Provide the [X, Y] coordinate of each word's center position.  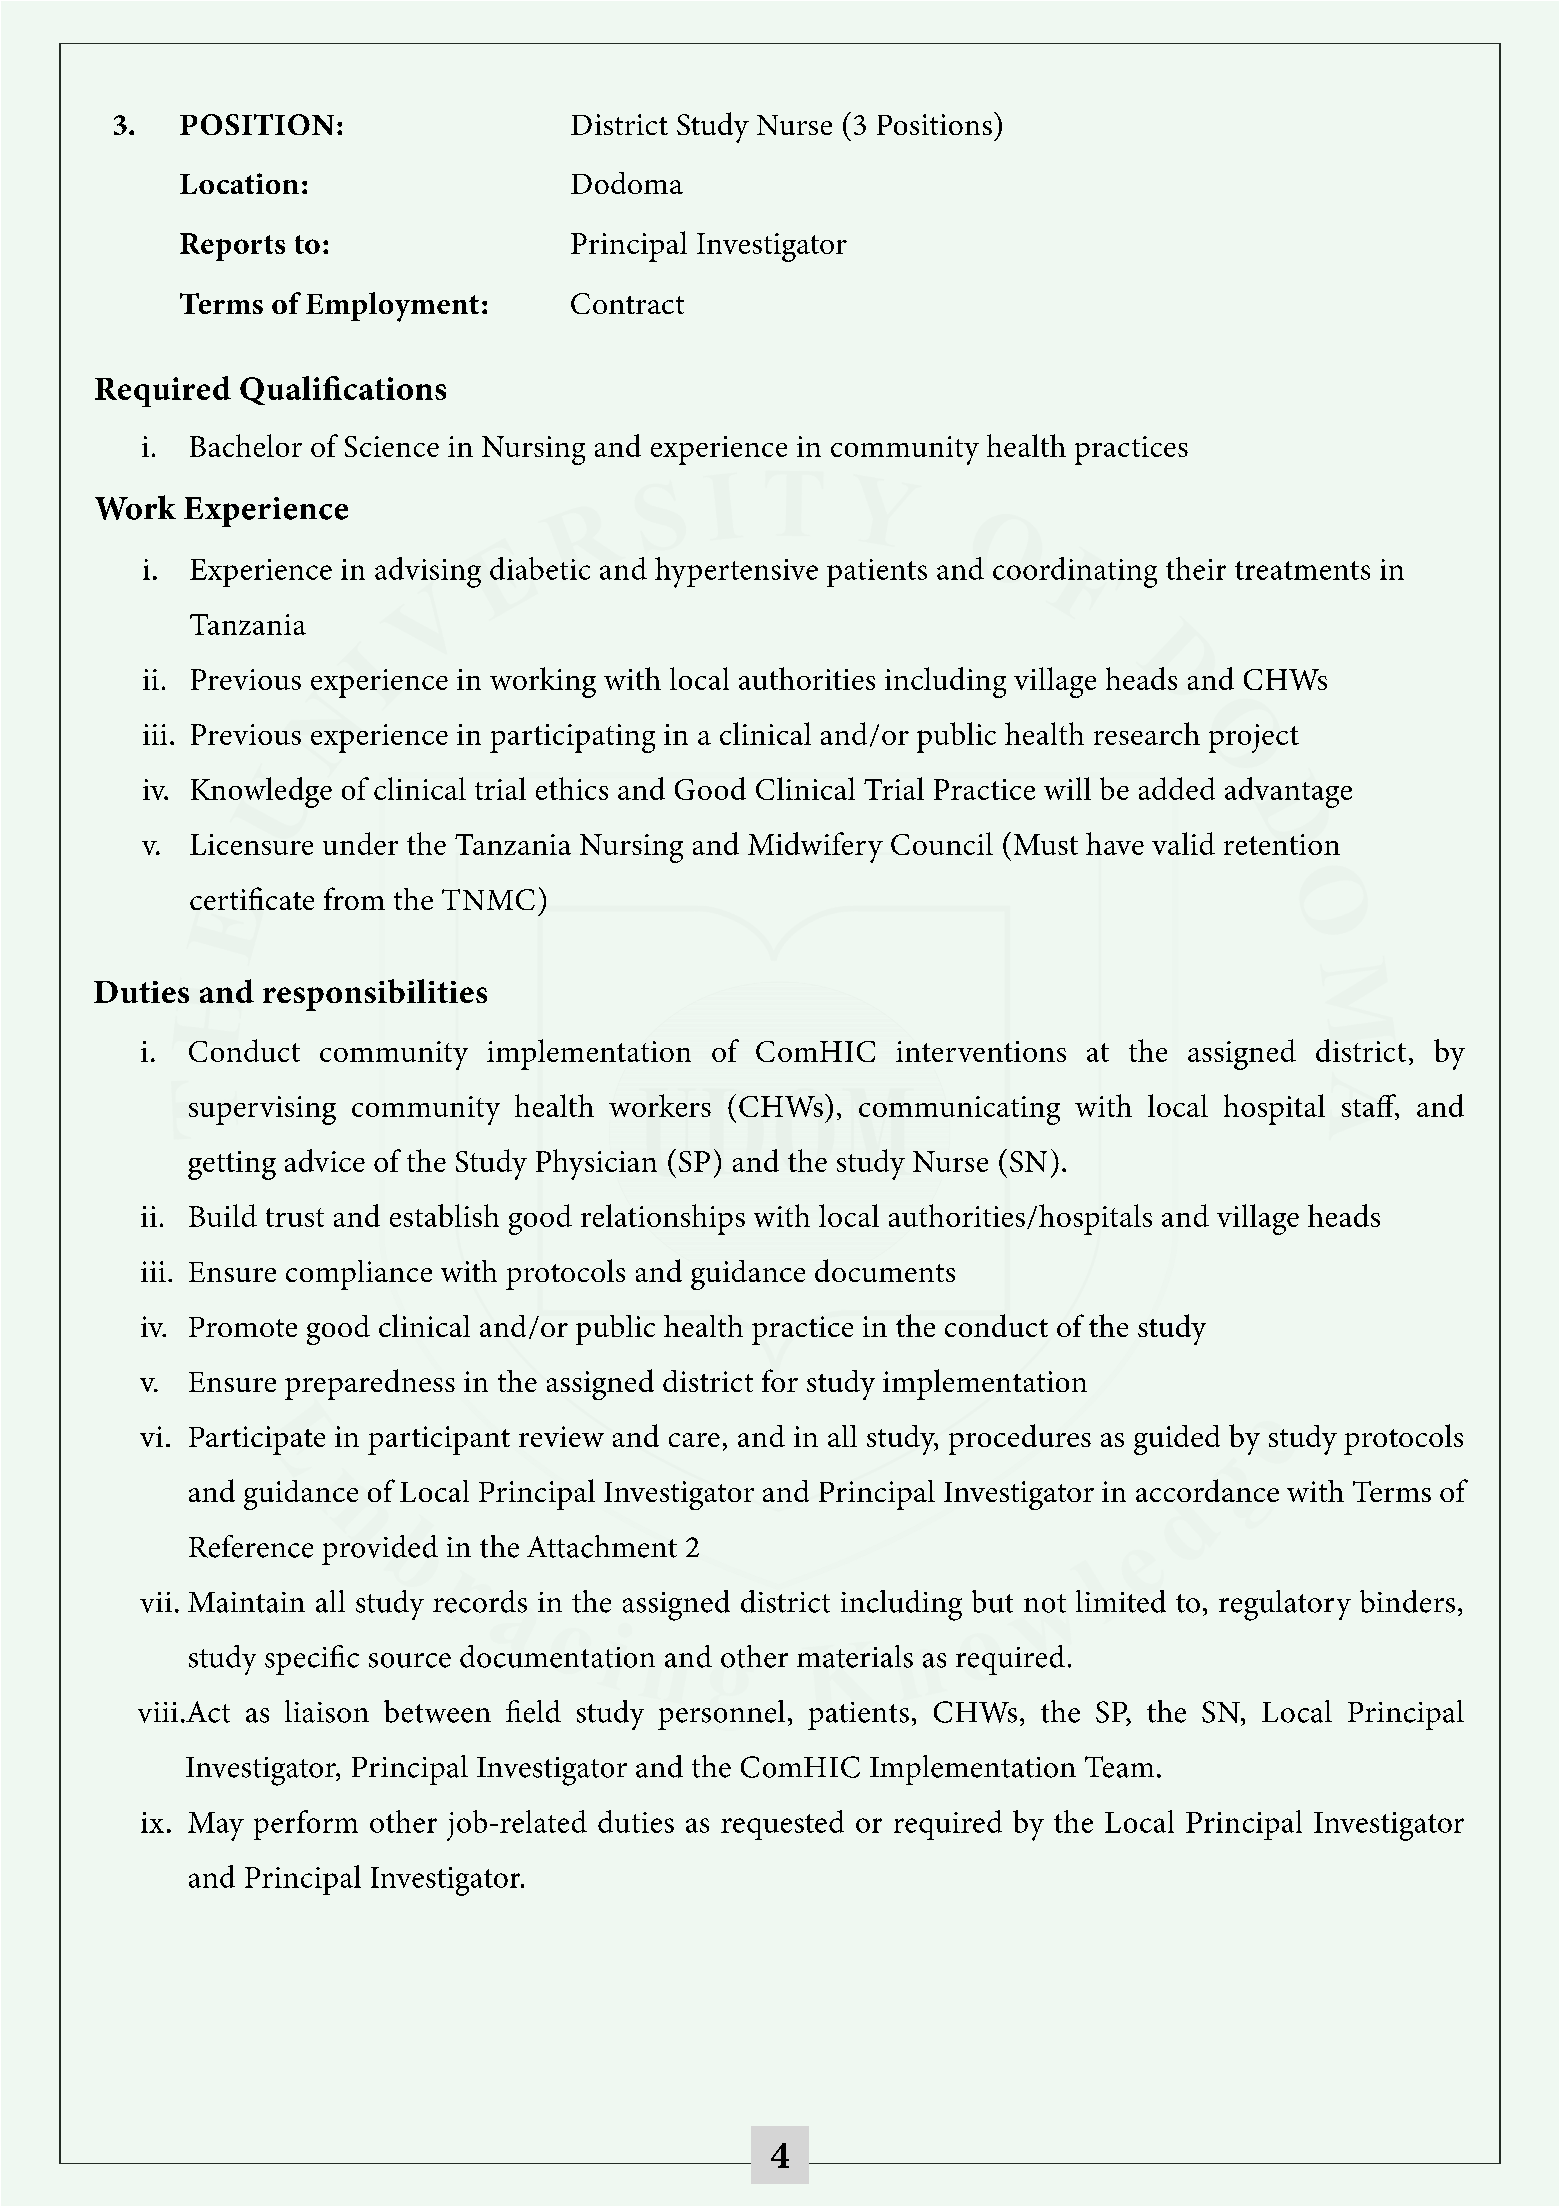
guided [1177, 1440]
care [694, 1440]
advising [428, 572]
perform [306, 1825]
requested [782, 1825]
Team [1119, 1767]
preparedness [370, 1384]
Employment [392, 307]
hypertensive [736, 572]
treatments [1302, 570]
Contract [627, 303]
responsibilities [375, 995]
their [1196, 568]
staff [1370, 1107]
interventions [981, 1051]
